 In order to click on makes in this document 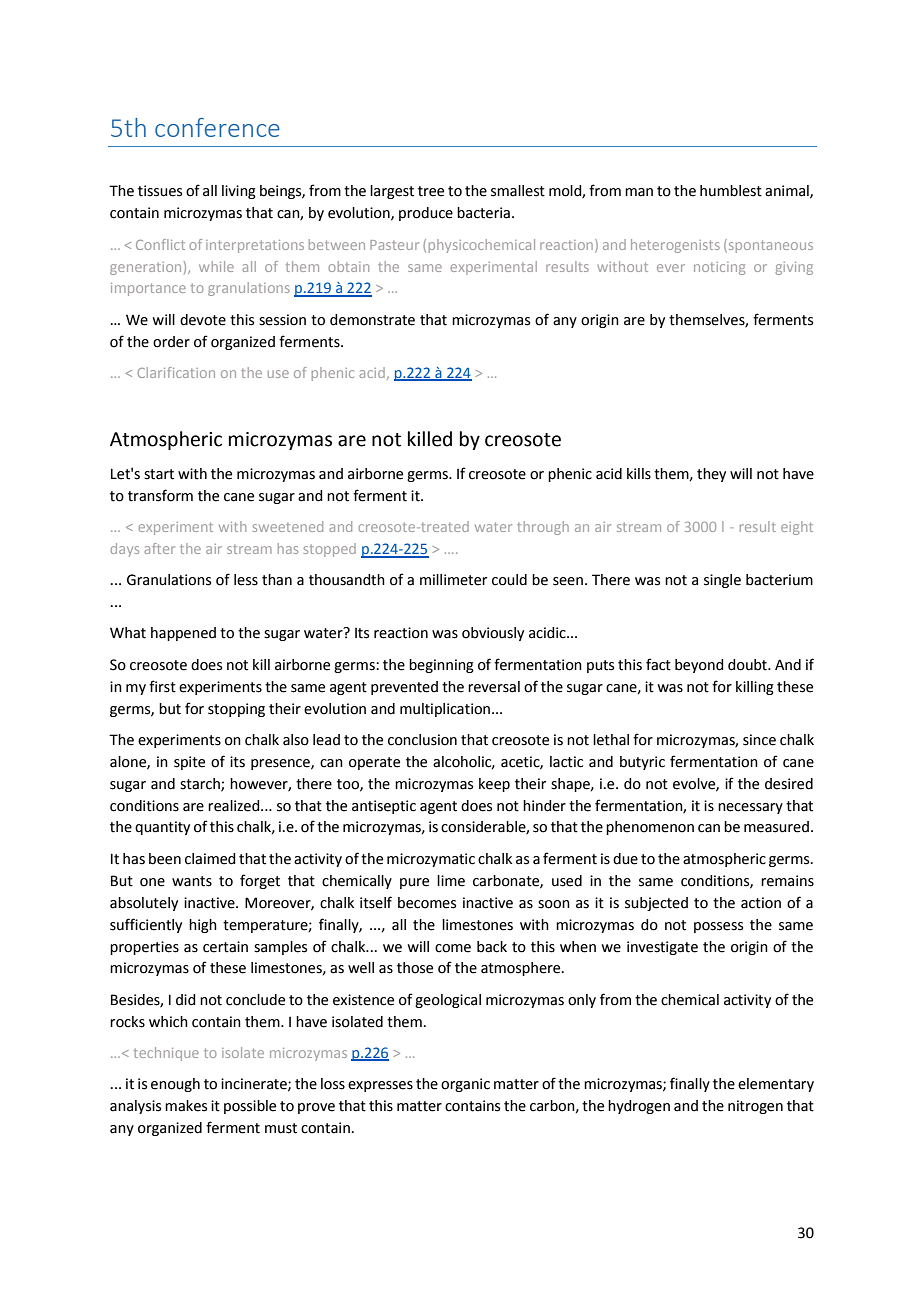, I will do `click(186, 1106)`.
